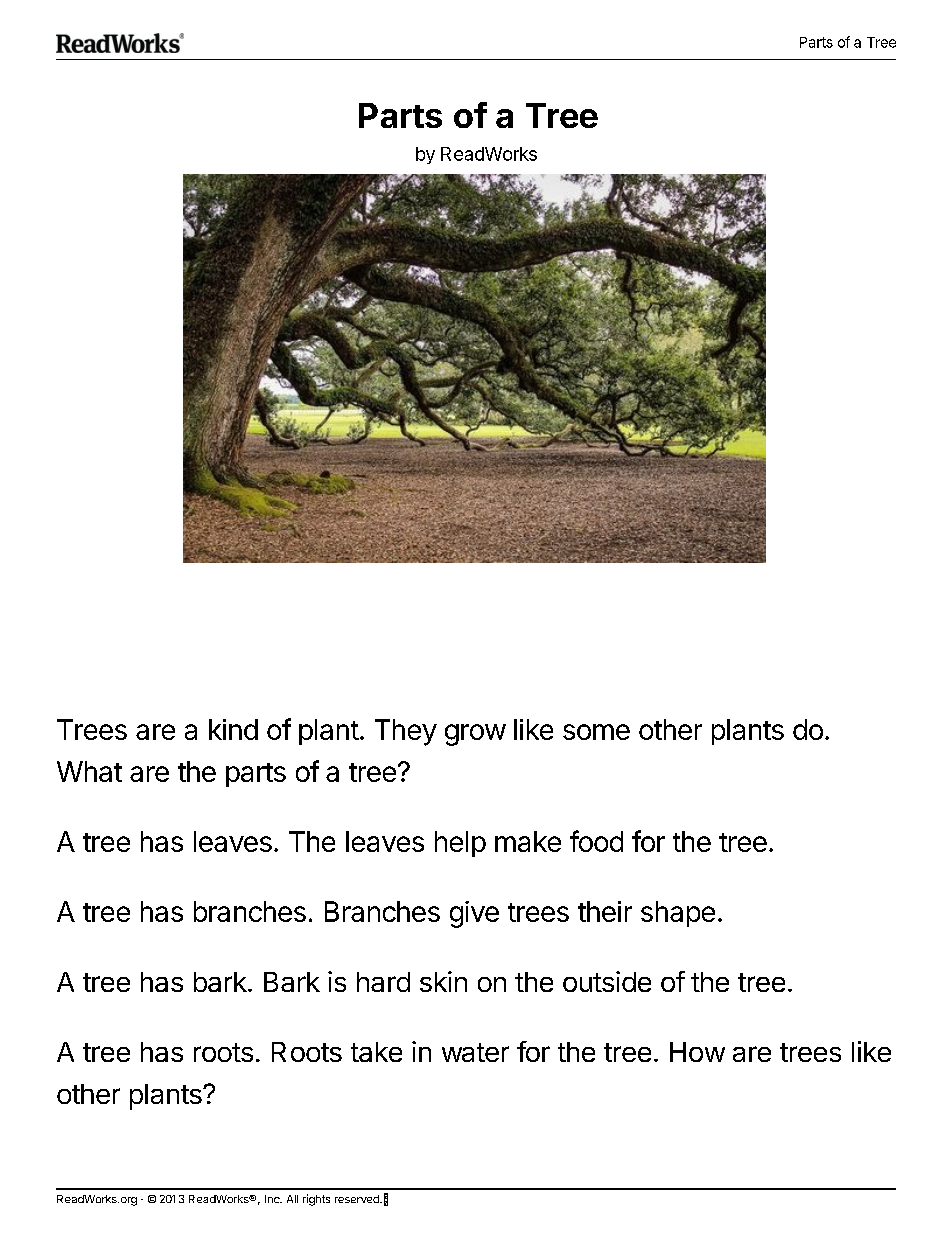 The image size is (952, 1233). Describe the element at coordinates (316, 1200) in the document. I see `rights` at that location.
